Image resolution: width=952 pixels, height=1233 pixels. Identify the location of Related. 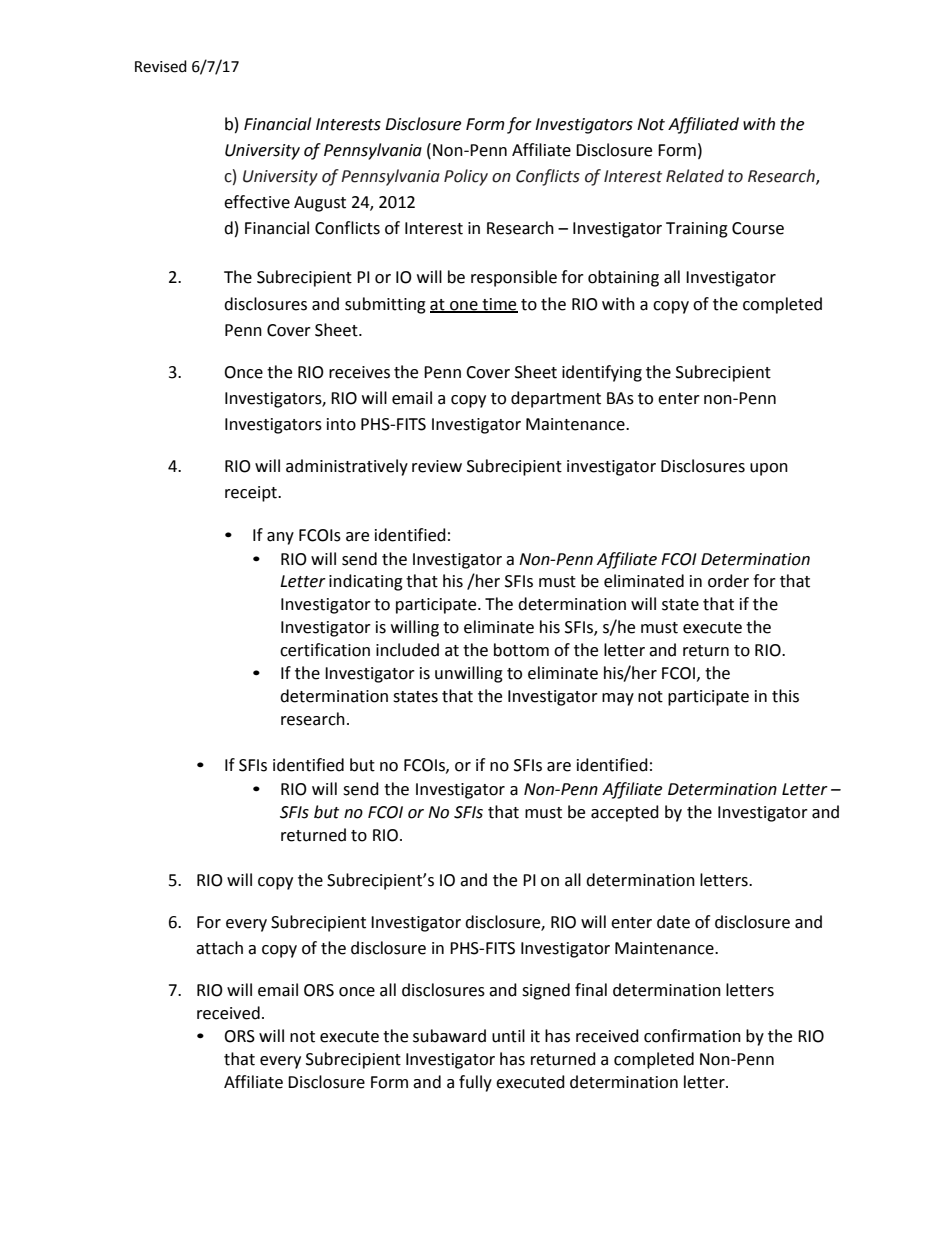
(695, 176).
